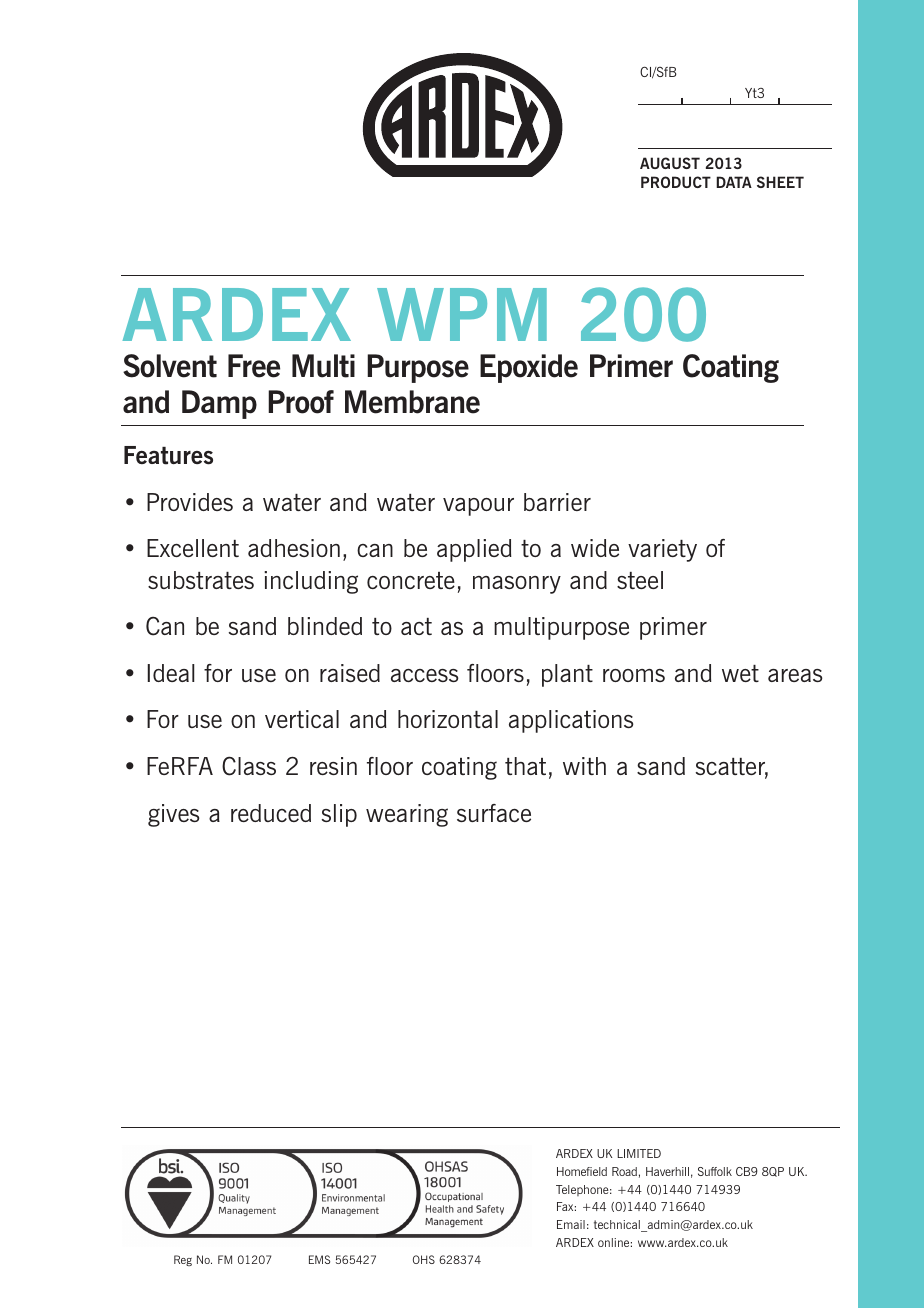 This image has width=924, height=1308. What do you see at coordinates (715, 1171) in the image?
I see `Suffolk` at bounding box center [715, 1171].
